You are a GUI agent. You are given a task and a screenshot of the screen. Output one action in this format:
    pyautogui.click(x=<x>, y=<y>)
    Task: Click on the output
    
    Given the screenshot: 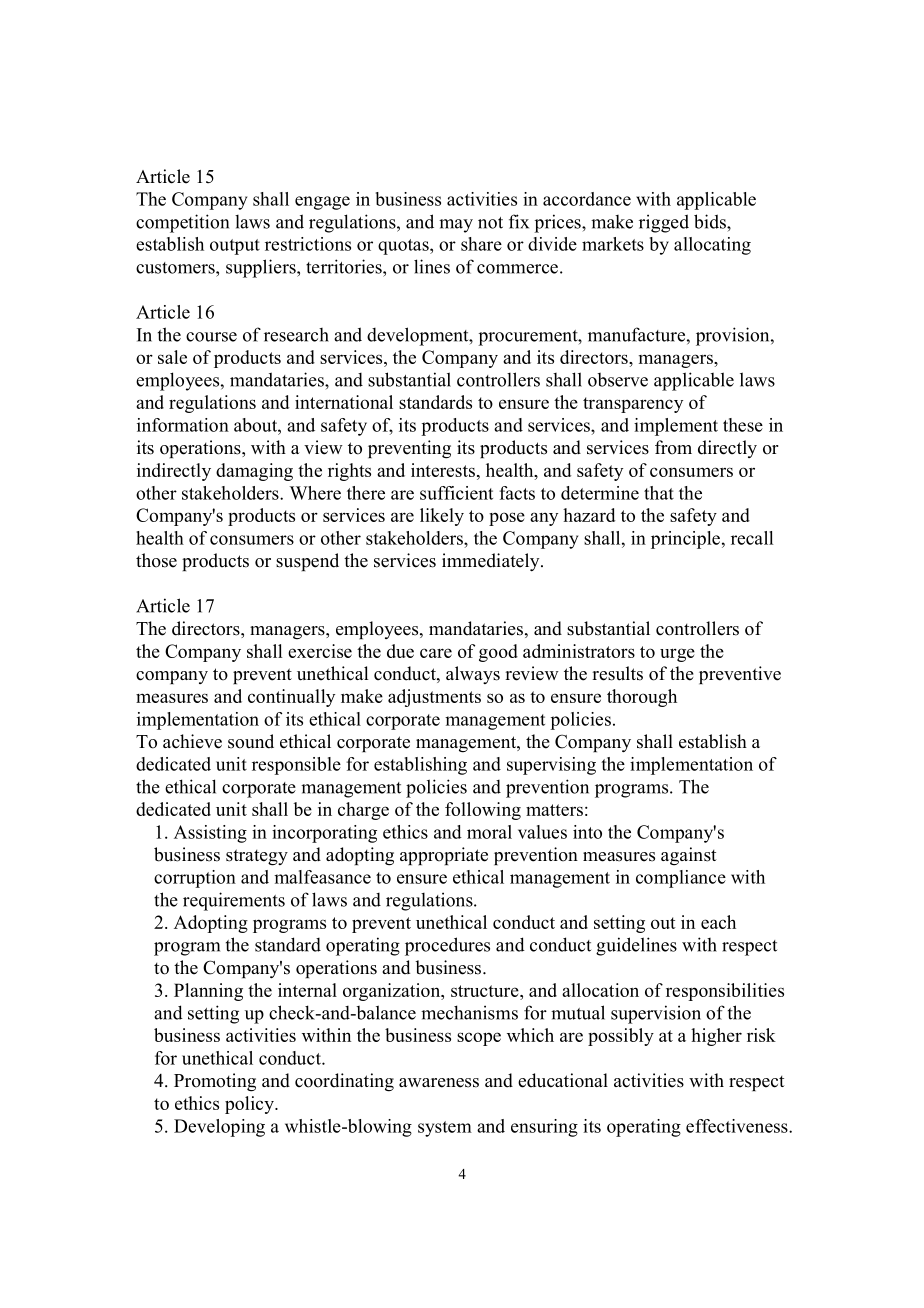 What is the action you would take?
    pyautogui.click(x=235, y=247)
